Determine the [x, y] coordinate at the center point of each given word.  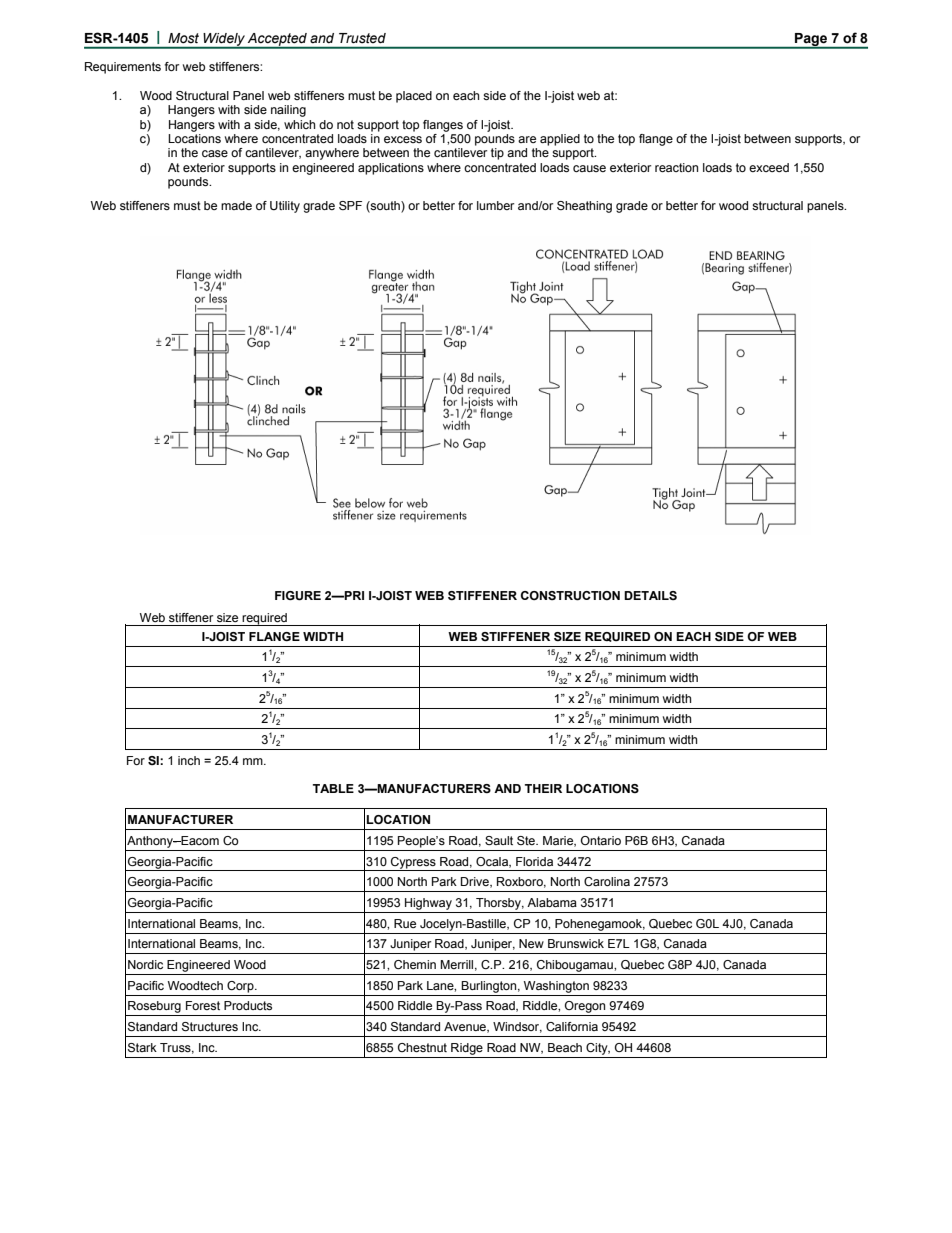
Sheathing [584, 207]
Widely [224, 40]
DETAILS [650, 595]
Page [811, 40]
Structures [210, 1027]
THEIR [543, 788]
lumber [495, 205]
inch [189, 760]
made [236, 205]
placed [414, 97]
